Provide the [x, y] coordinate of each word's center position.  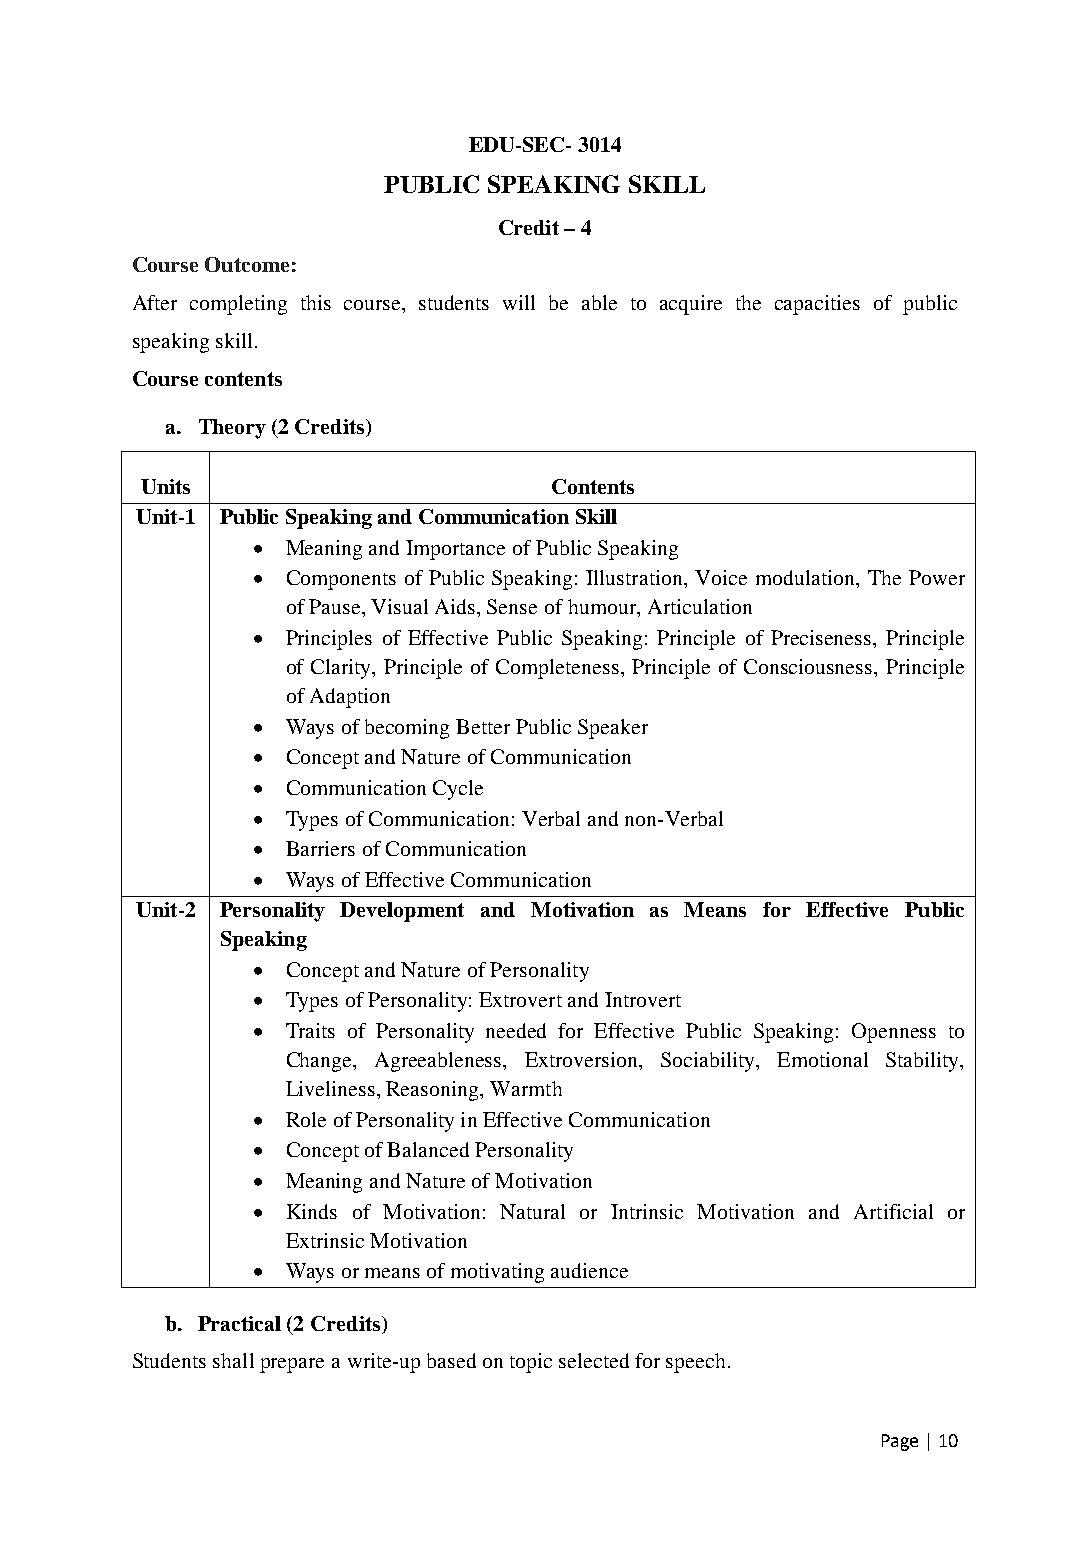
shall [233, 1360]
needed [516, 1030]
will [519, 302]
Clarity [342, 669]
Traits [310, 1030]
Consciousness [809, 666]
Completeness [557, 669]
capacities [817, 305]
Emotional [822, 1059]
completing [238, 305]
